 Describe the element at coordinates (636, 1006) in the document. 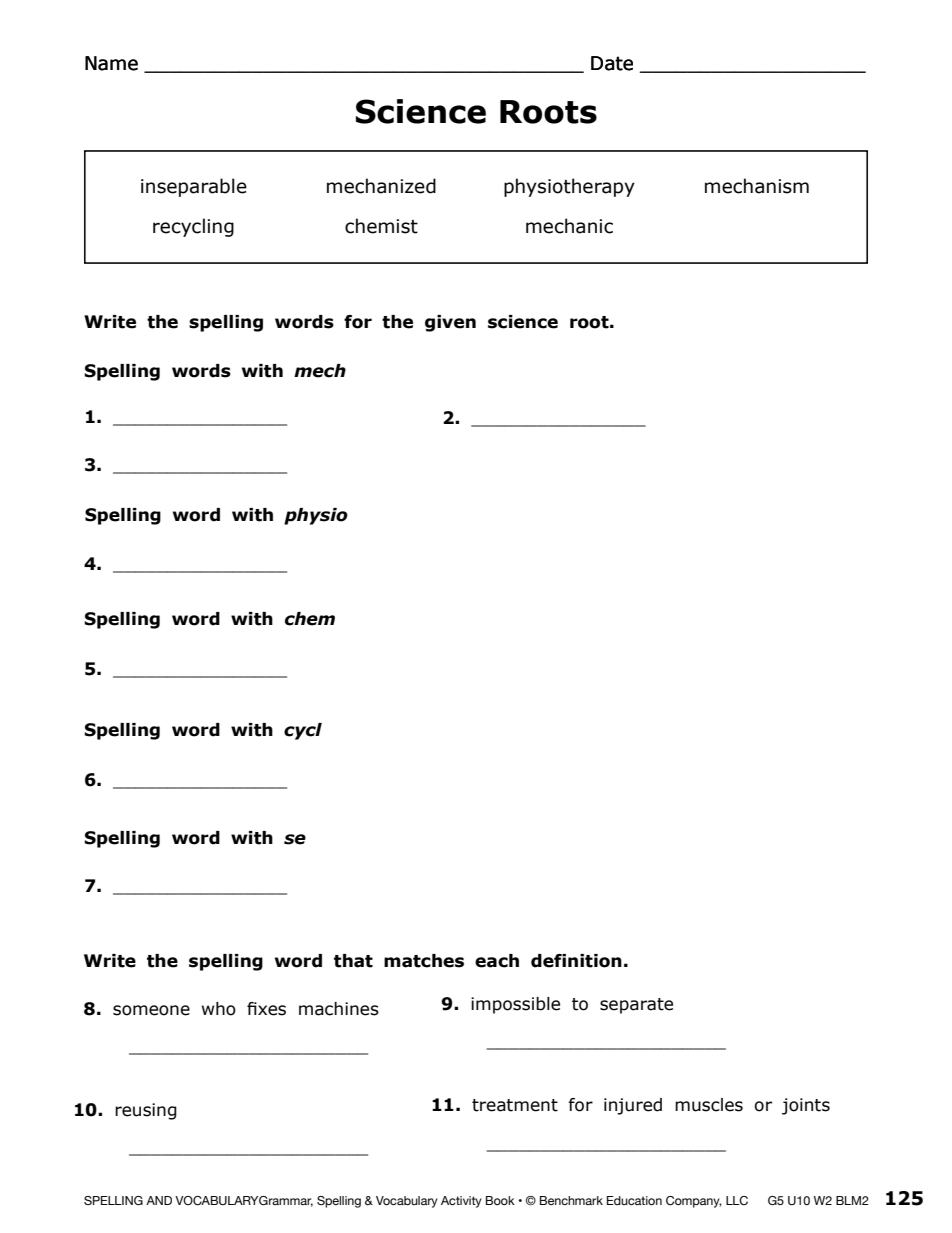

I see `separate` at that location.
